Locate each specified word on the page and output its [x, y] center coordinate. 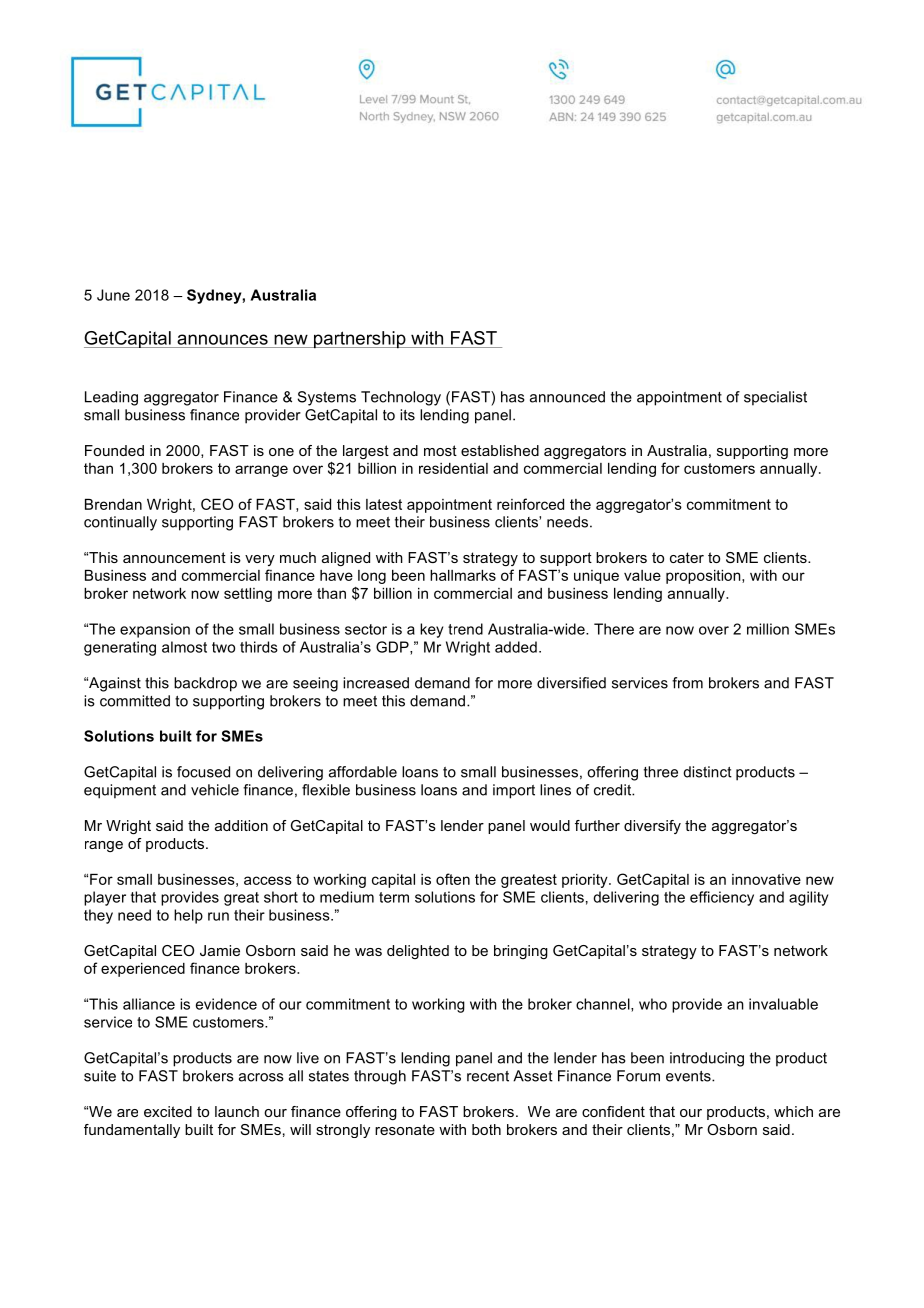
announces [222, 339]
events [689, 1076]
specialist [775, 398]
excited [168, 1111]
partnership [360, 340]
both [486, 1129]
